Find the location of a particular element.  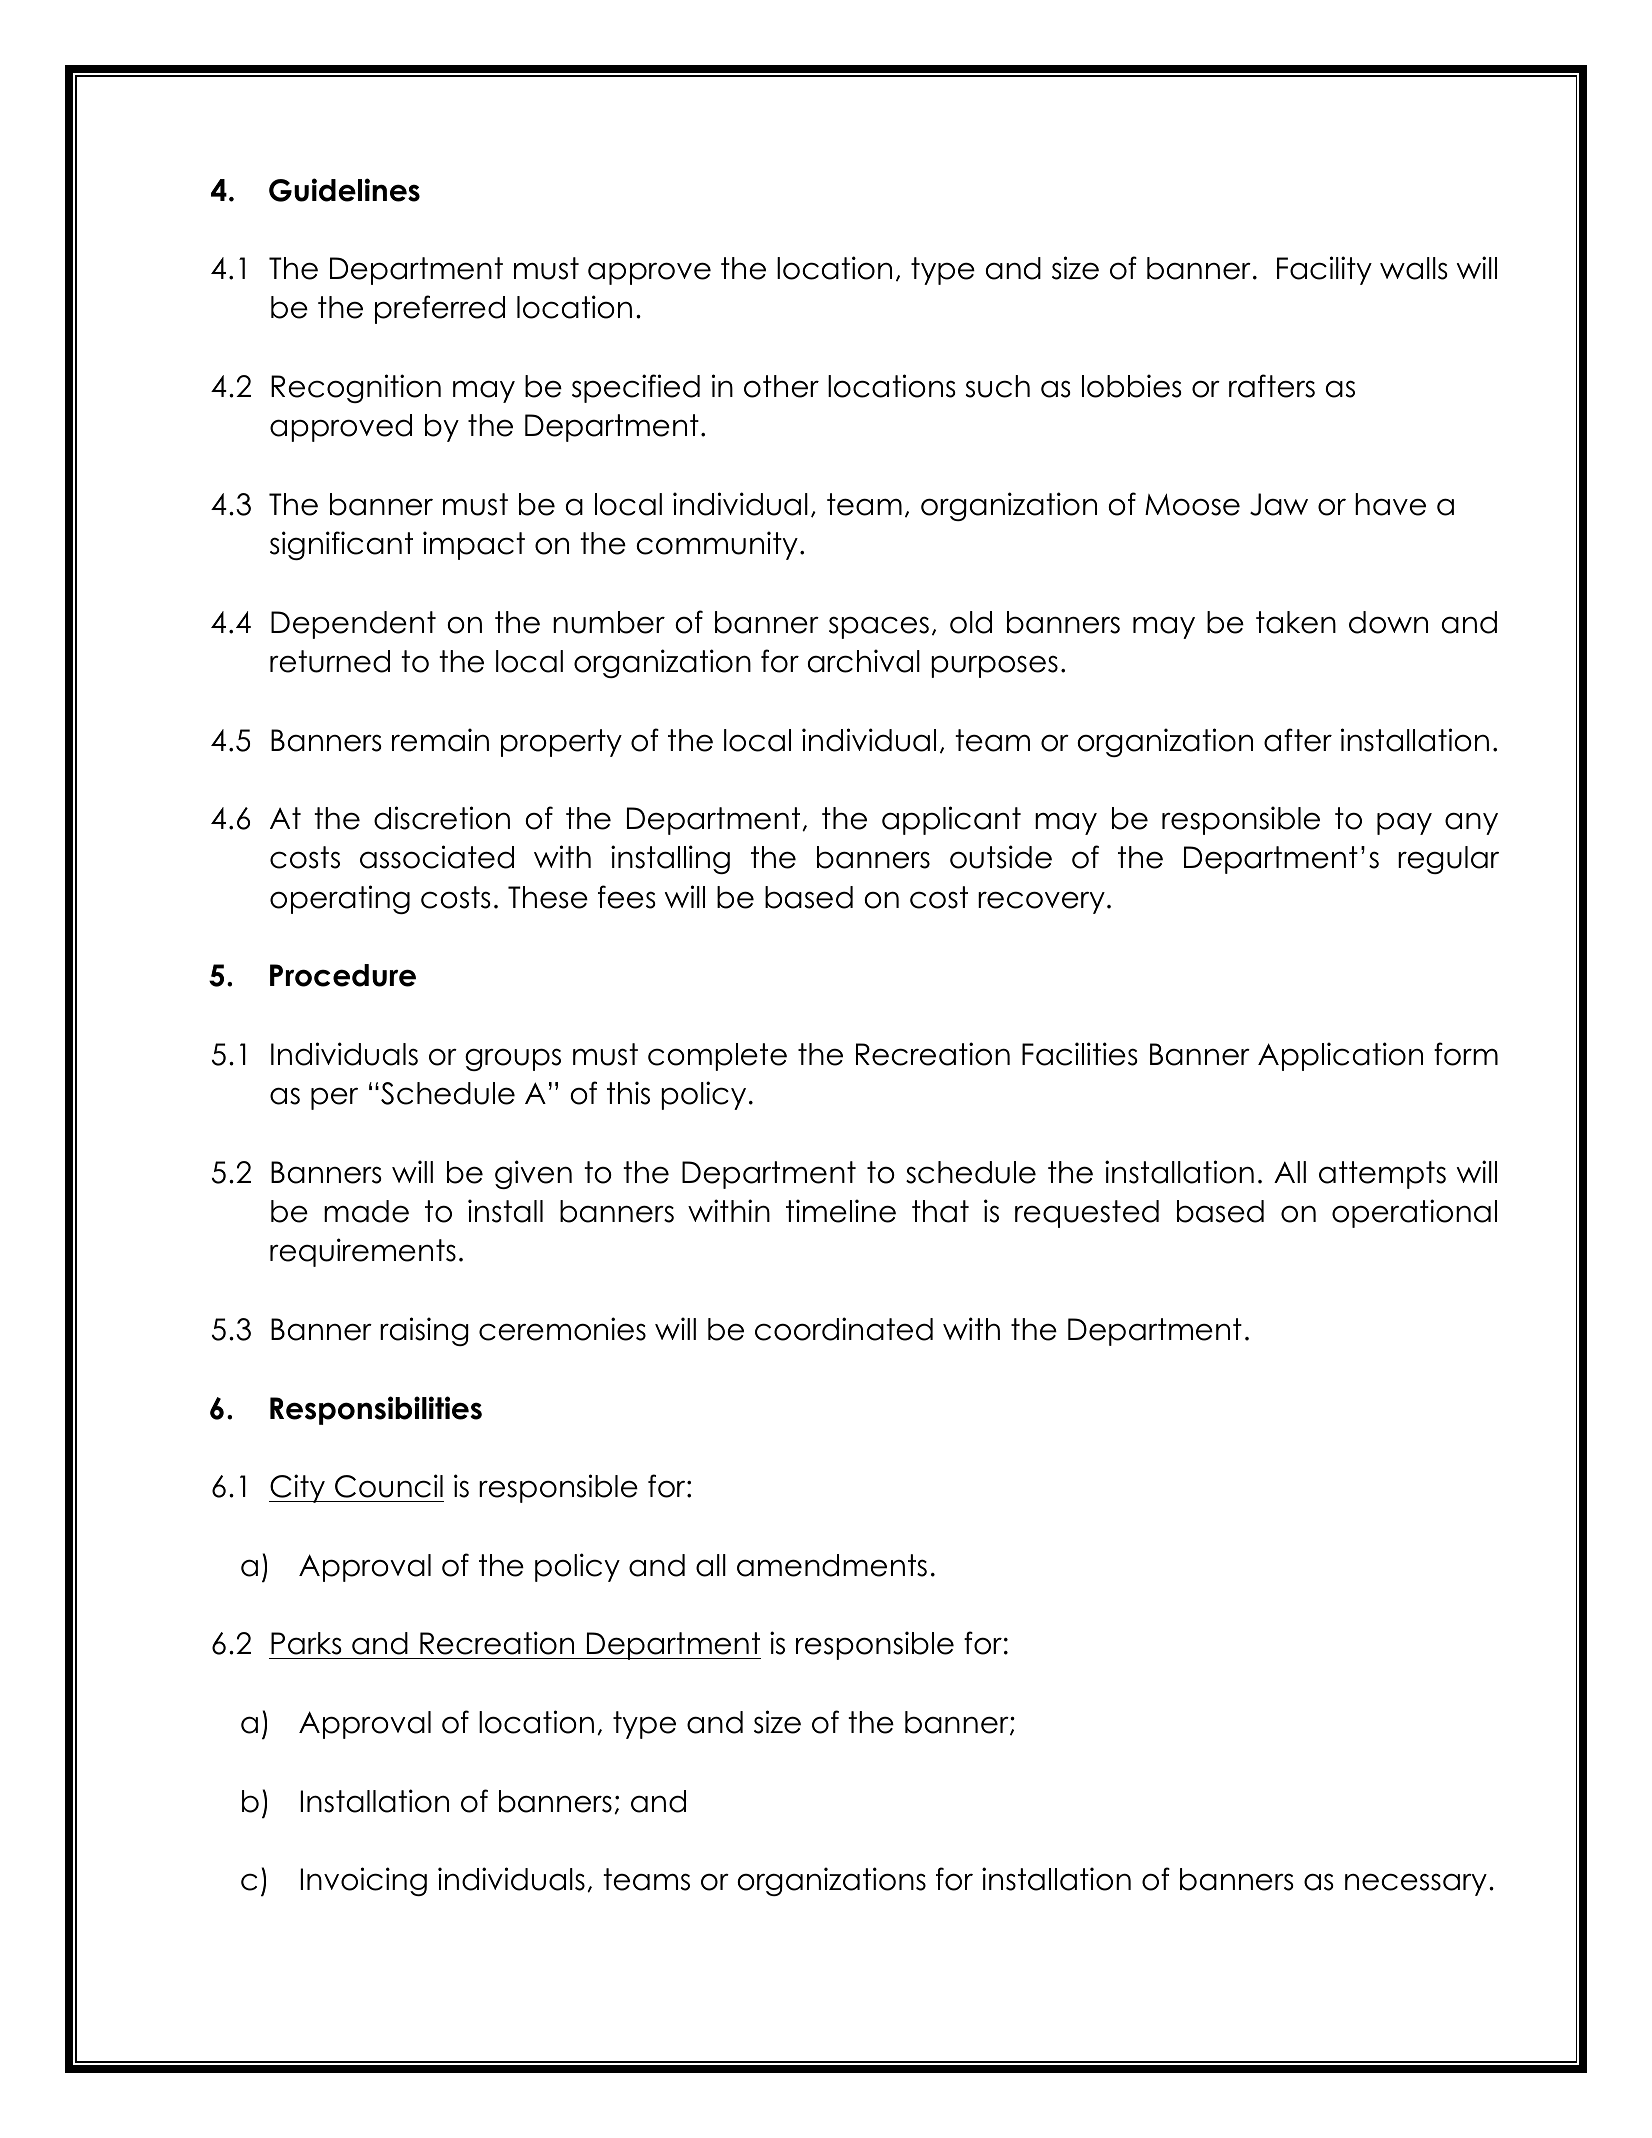

taken is located at coordinates (1296, 622).
